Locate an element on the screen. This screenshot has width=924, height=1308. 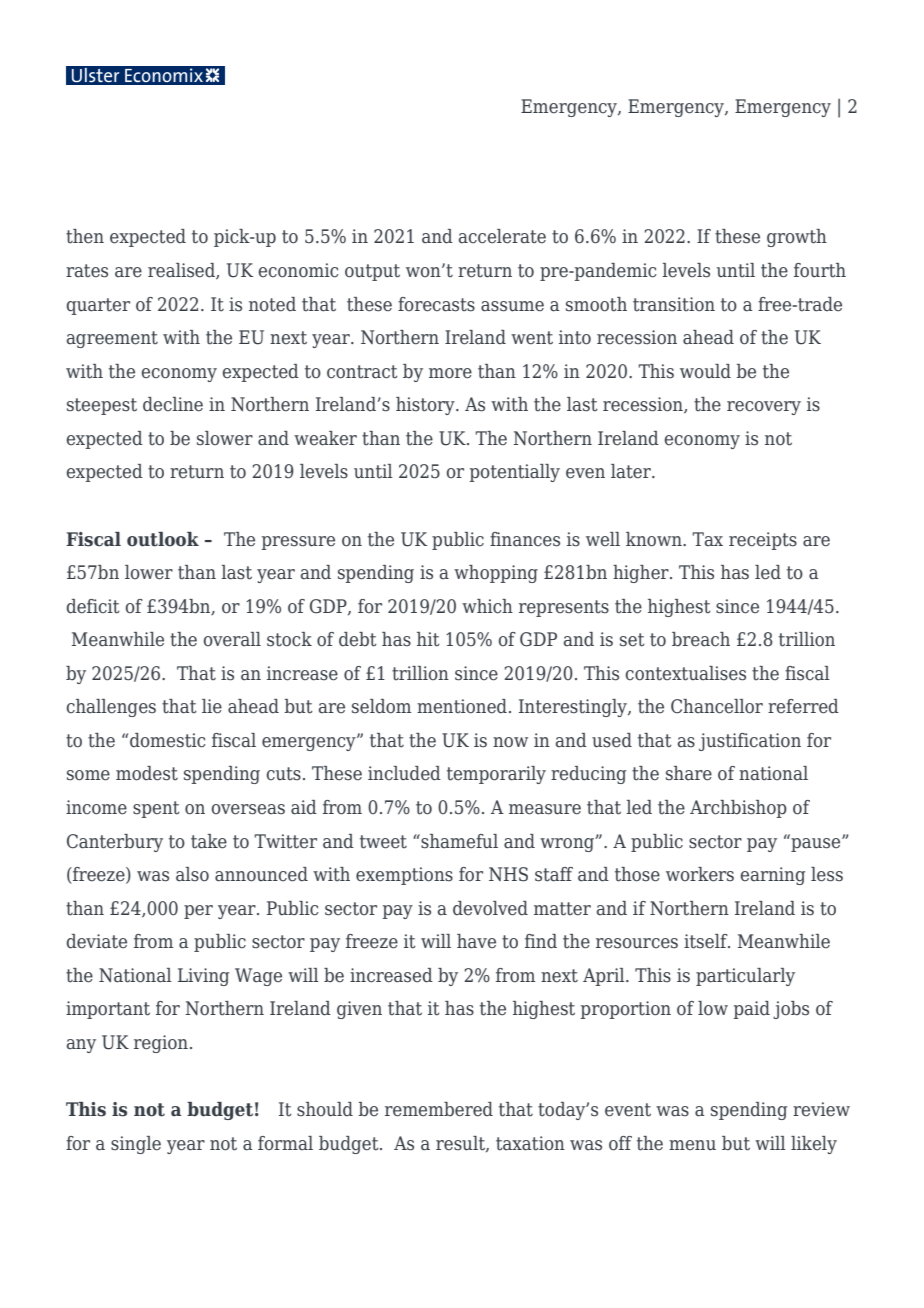
rates is located at coordinates (87, 271).
